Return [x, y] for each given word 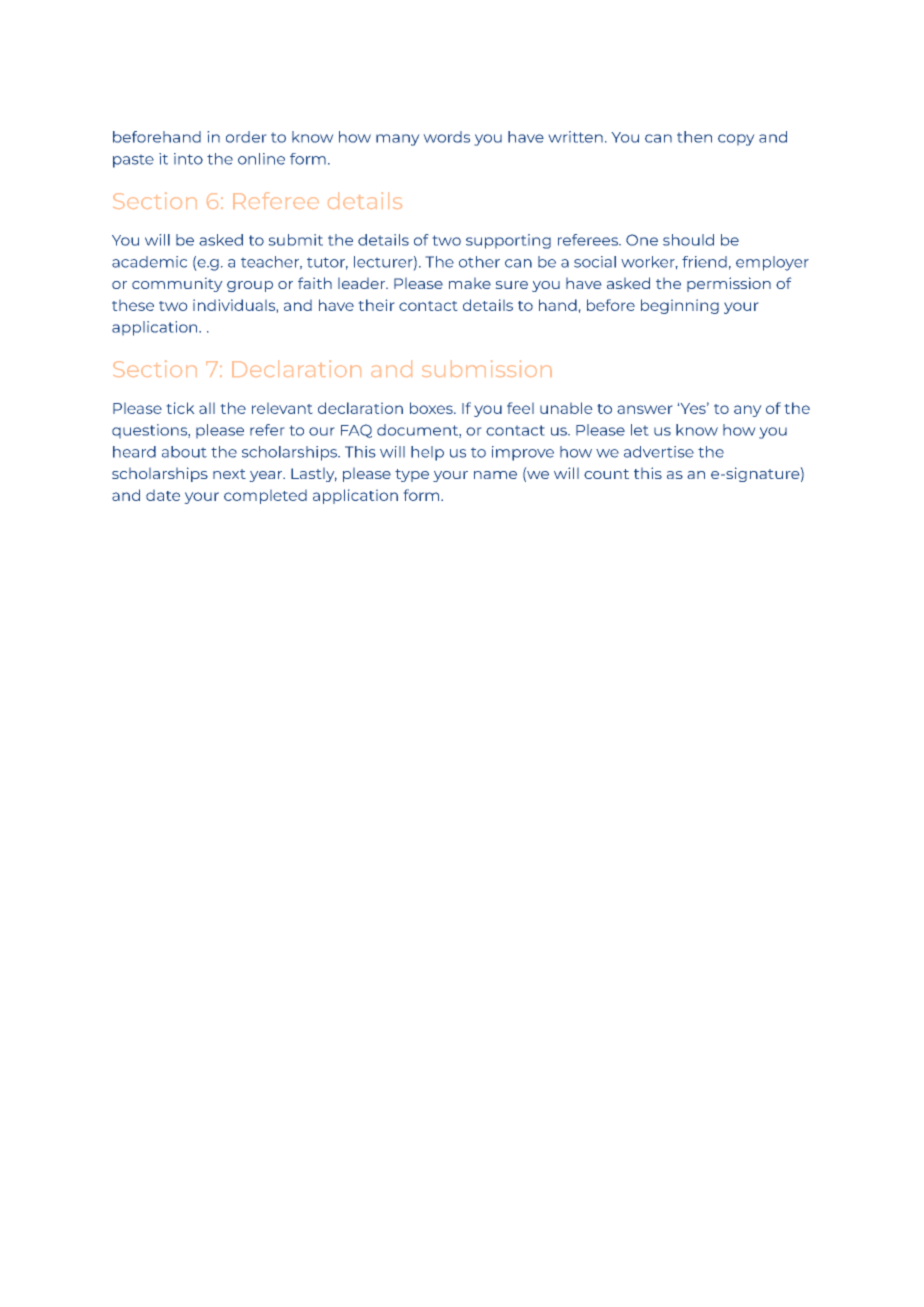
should [688, 240]
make [470, 283]
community [177, 285]
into [188, 159]
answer [644, 409]
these [133, 305]
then [694, 137]
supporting [508, 241]
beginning [680, 306]
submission [487, 368]
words [447, 137]
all [207, 408]
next [229, 474]
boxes [432, 408]
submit [296, 240]
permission [729, 284]
